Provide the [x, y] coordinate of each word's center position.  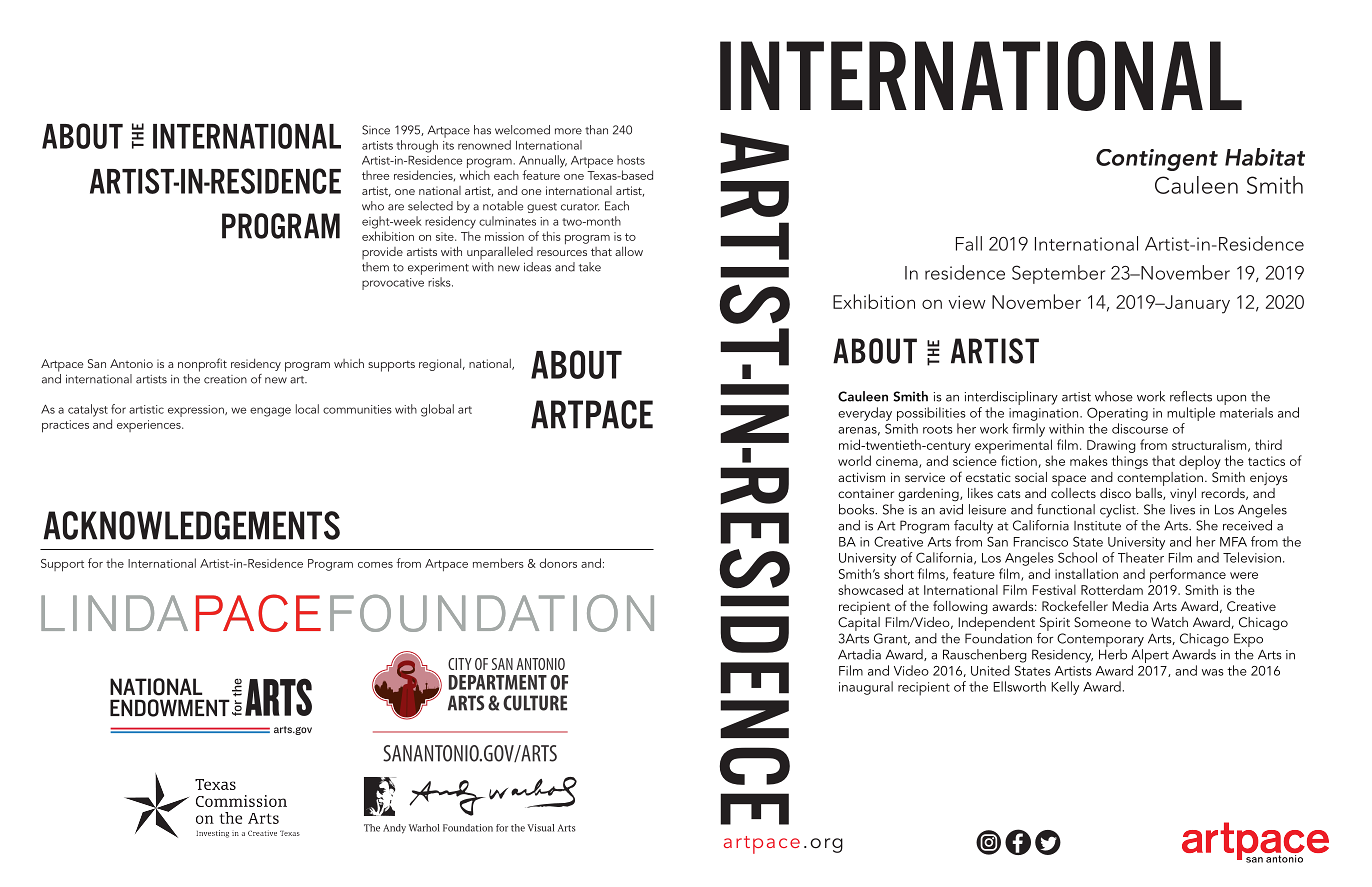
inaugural [866, 688]
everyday [865, 414]
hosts [631, 160]
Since [376, 130]
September [1058, 274]
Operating [1117, 415]
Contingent [1157, 160]
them [375, 265]
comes [375, 565]
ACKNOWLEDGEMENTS [191, 525]
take [590, 267]
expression [197, 411]
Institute [1097, 526]
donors [558, 563]
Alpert [1150, 657]
